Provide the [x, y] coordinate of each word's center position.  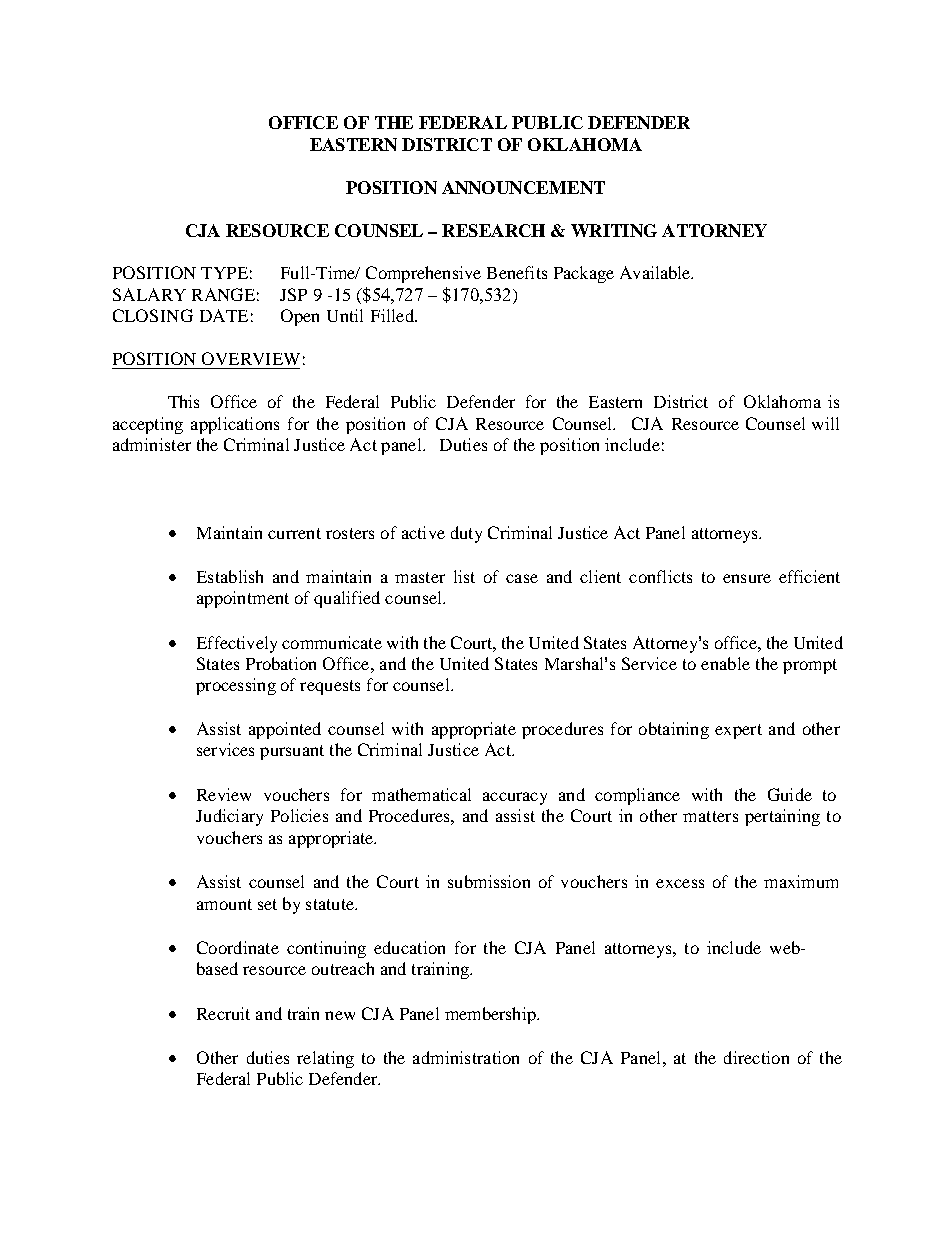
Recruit [223, 1013]
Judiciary [229, 817]
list [464, 576]
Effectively [237, 644]
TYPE [224, 273]
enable [725, 663]
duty [466, 534]
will [825, 423]
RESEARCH [493, 230]
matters [710, 816]
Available [656, 272]
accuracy [515, 798]
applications [235, 425]
